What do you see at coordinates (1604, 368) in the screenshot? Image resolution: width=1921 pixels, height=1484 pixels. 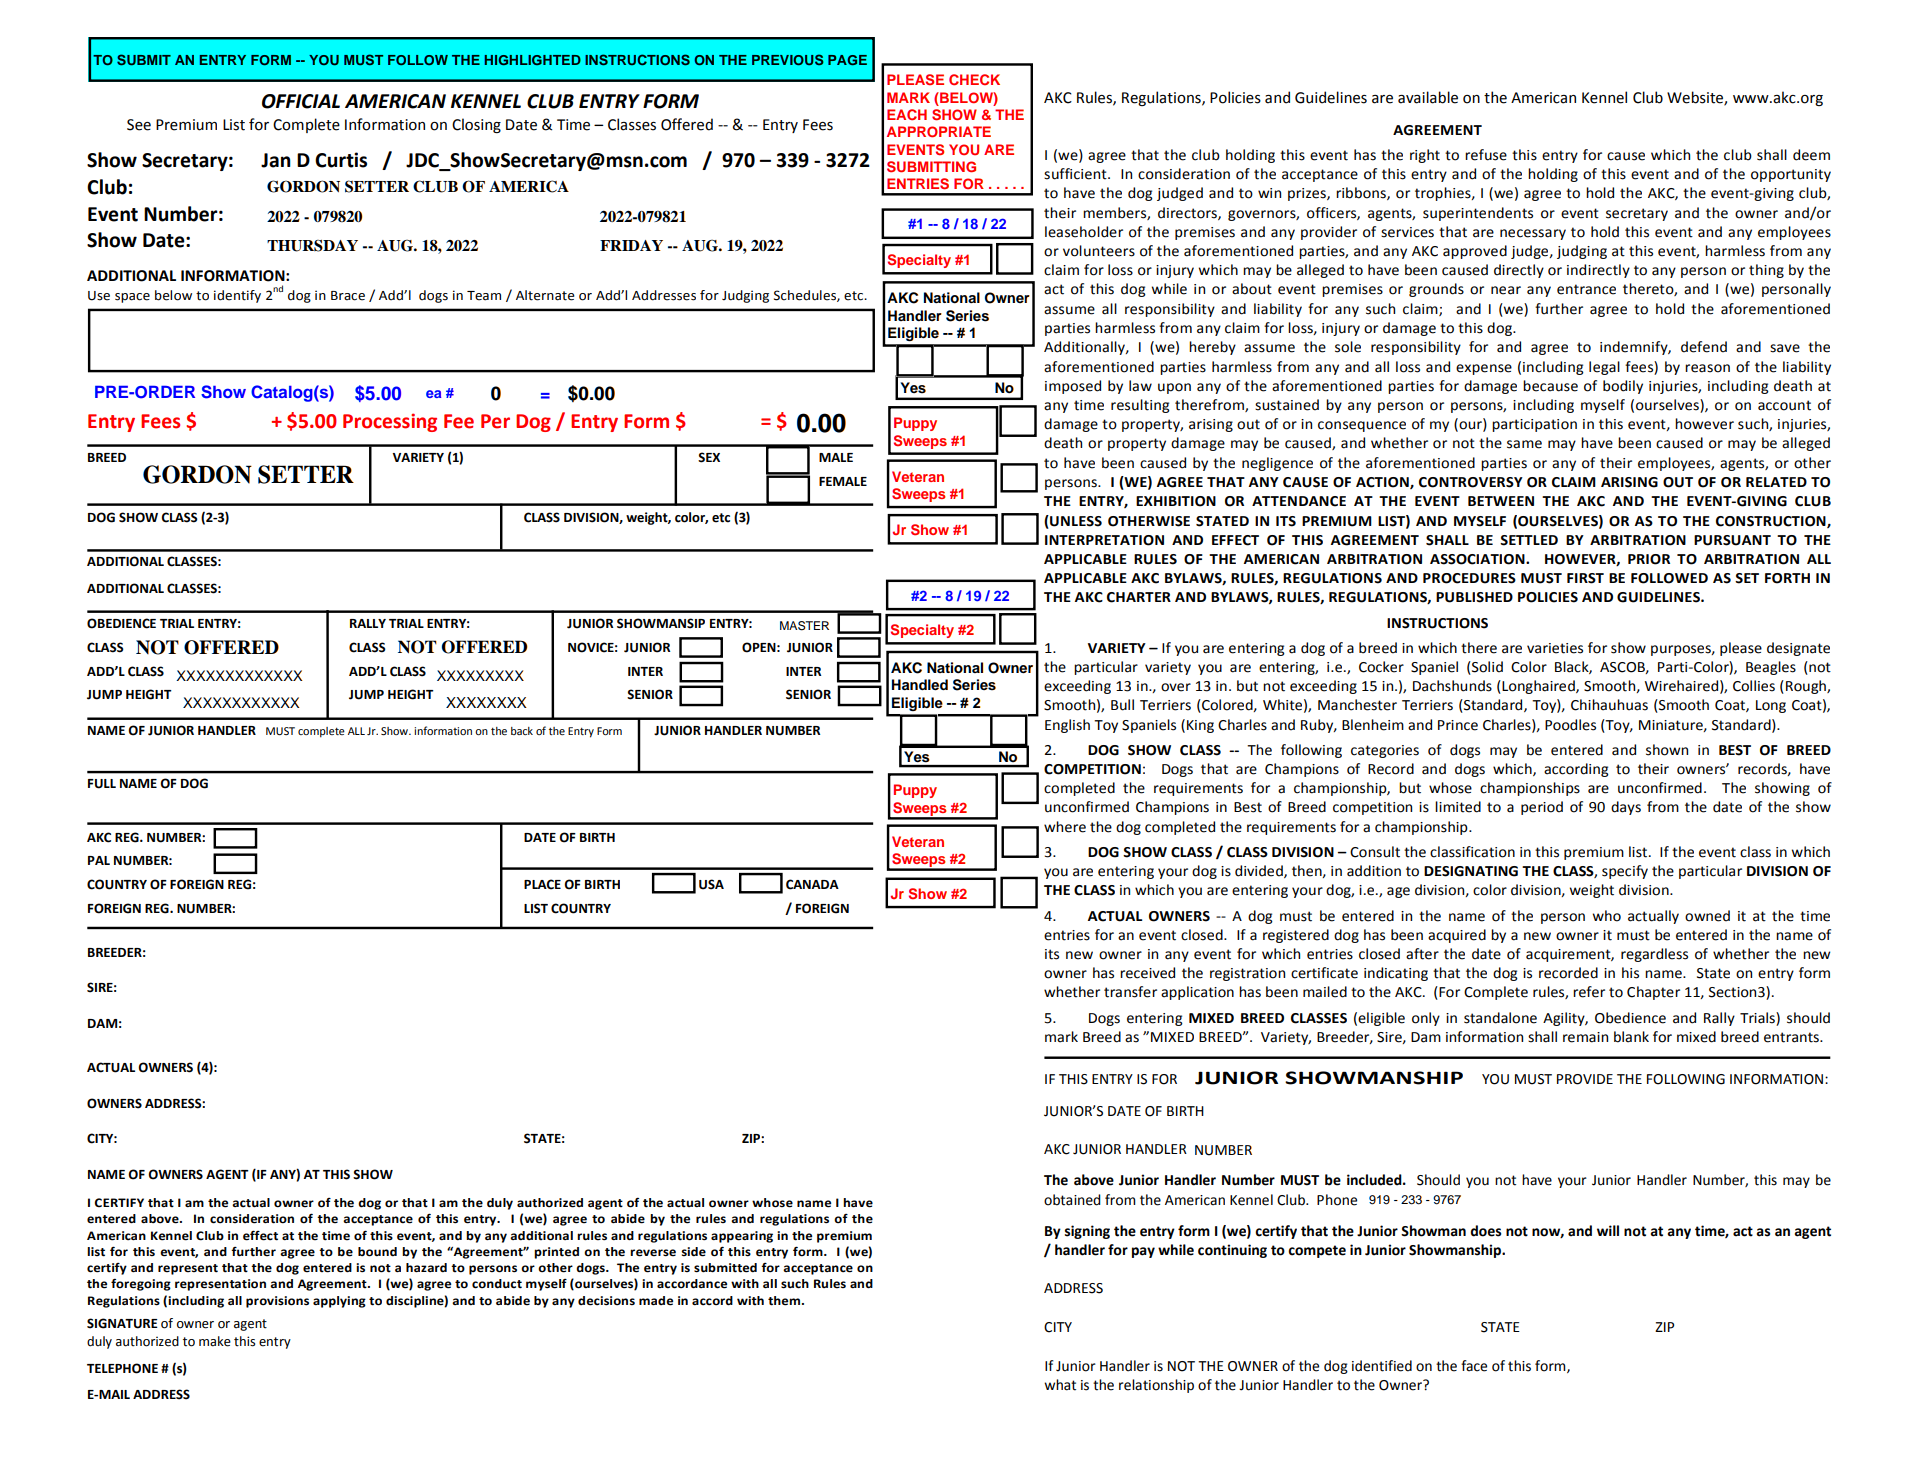 I see `legal` at bounding box center [1604, 368].
